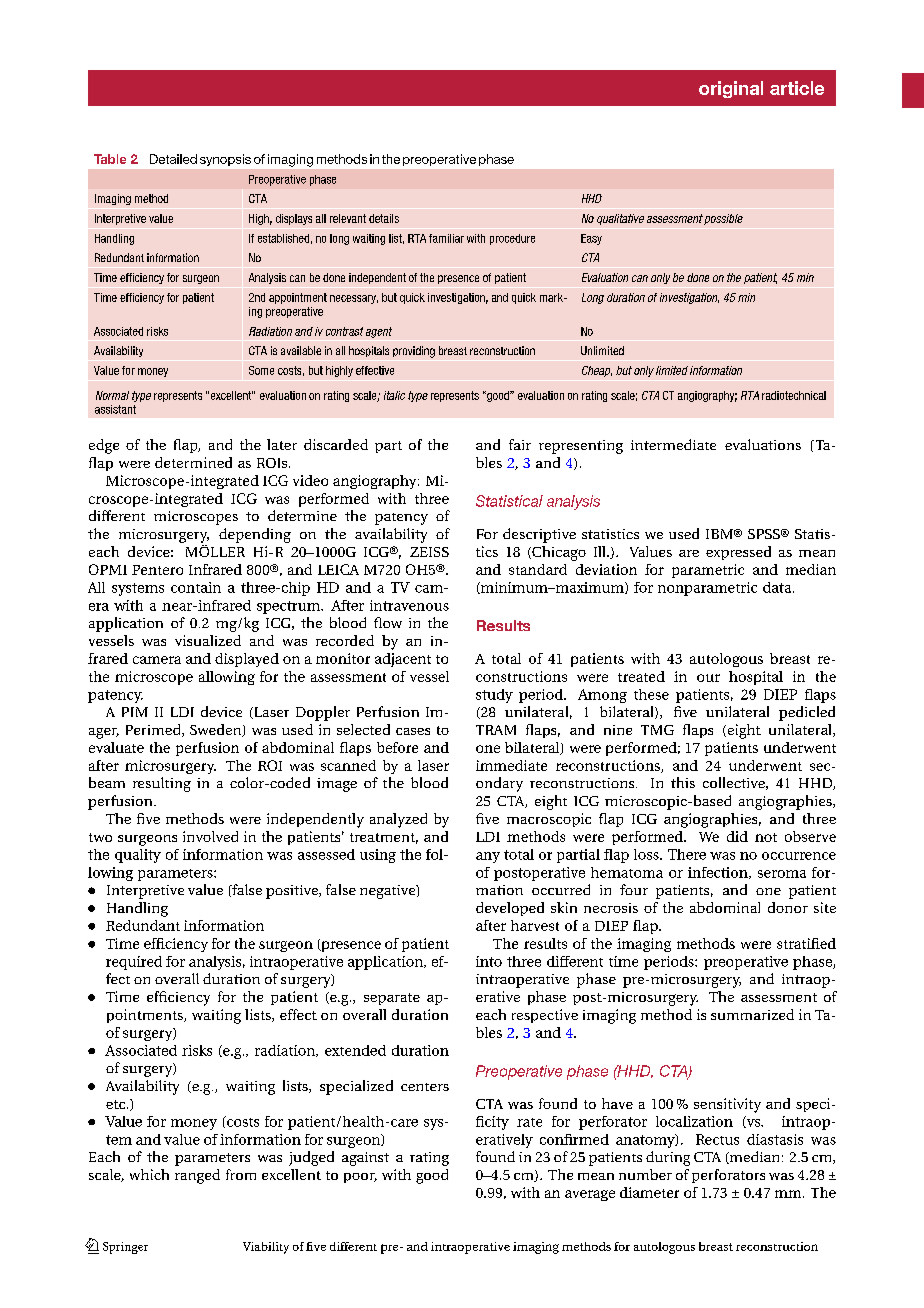 This document has height=1308, width=924. Describe the element at coordinates (488, 857) in the document. I see `any` at that location.
